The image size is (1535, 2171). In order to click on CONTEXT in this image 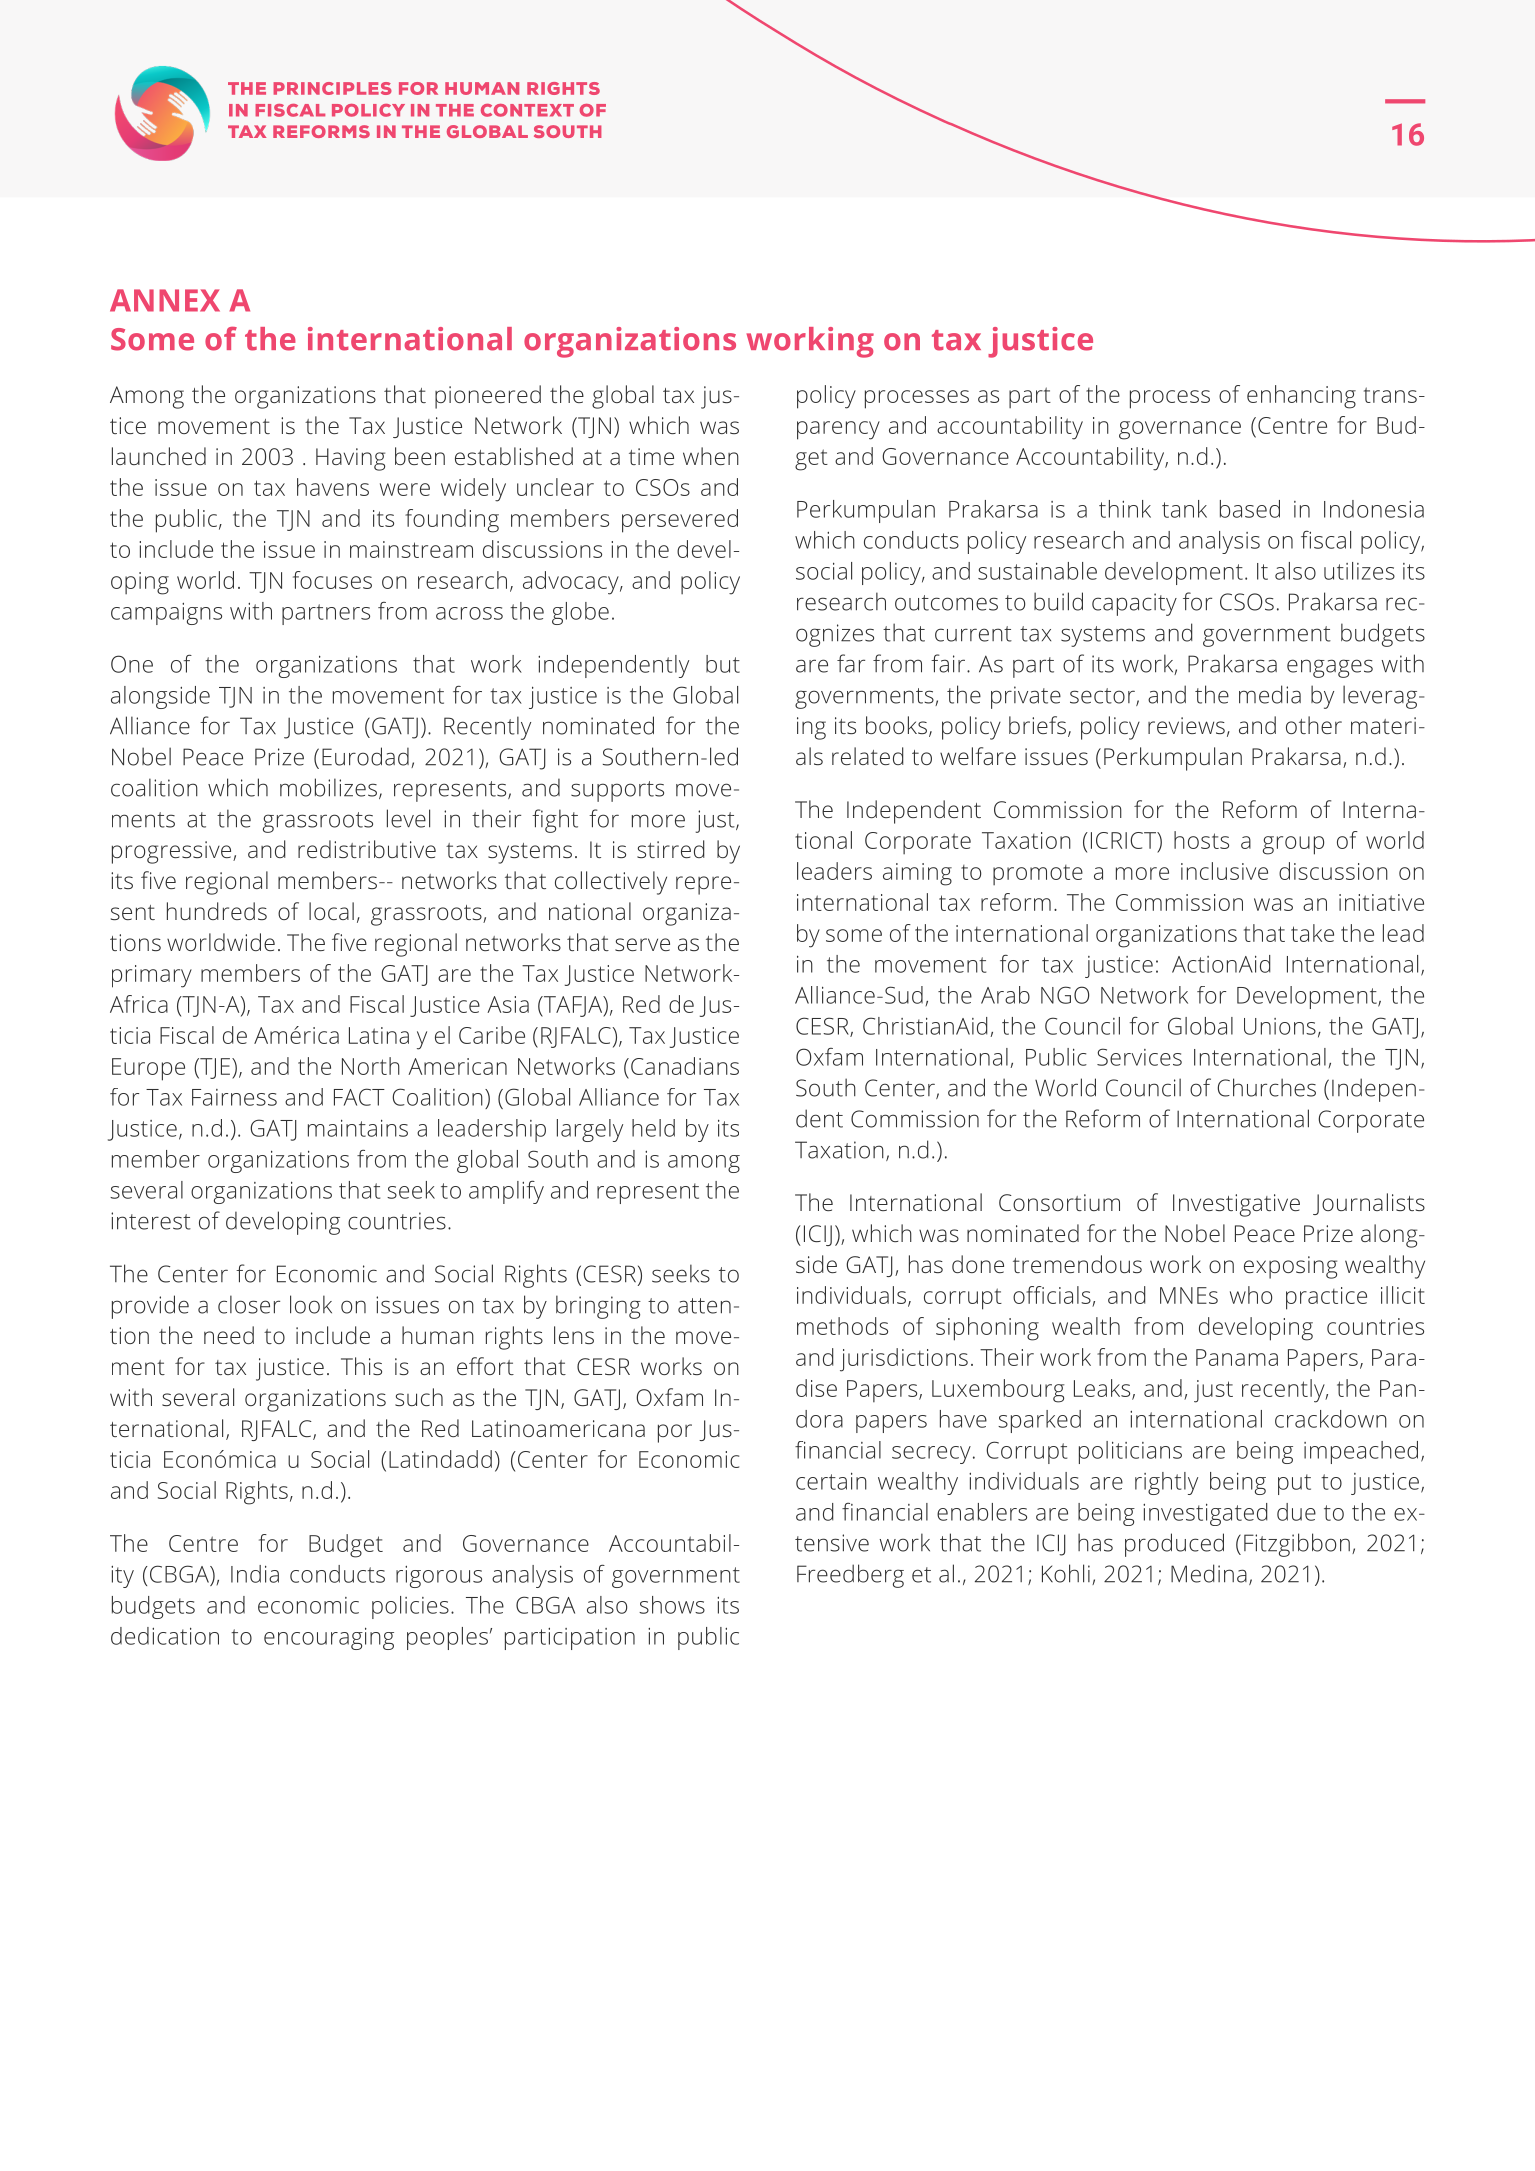, I will do `click(527, 110)`.
